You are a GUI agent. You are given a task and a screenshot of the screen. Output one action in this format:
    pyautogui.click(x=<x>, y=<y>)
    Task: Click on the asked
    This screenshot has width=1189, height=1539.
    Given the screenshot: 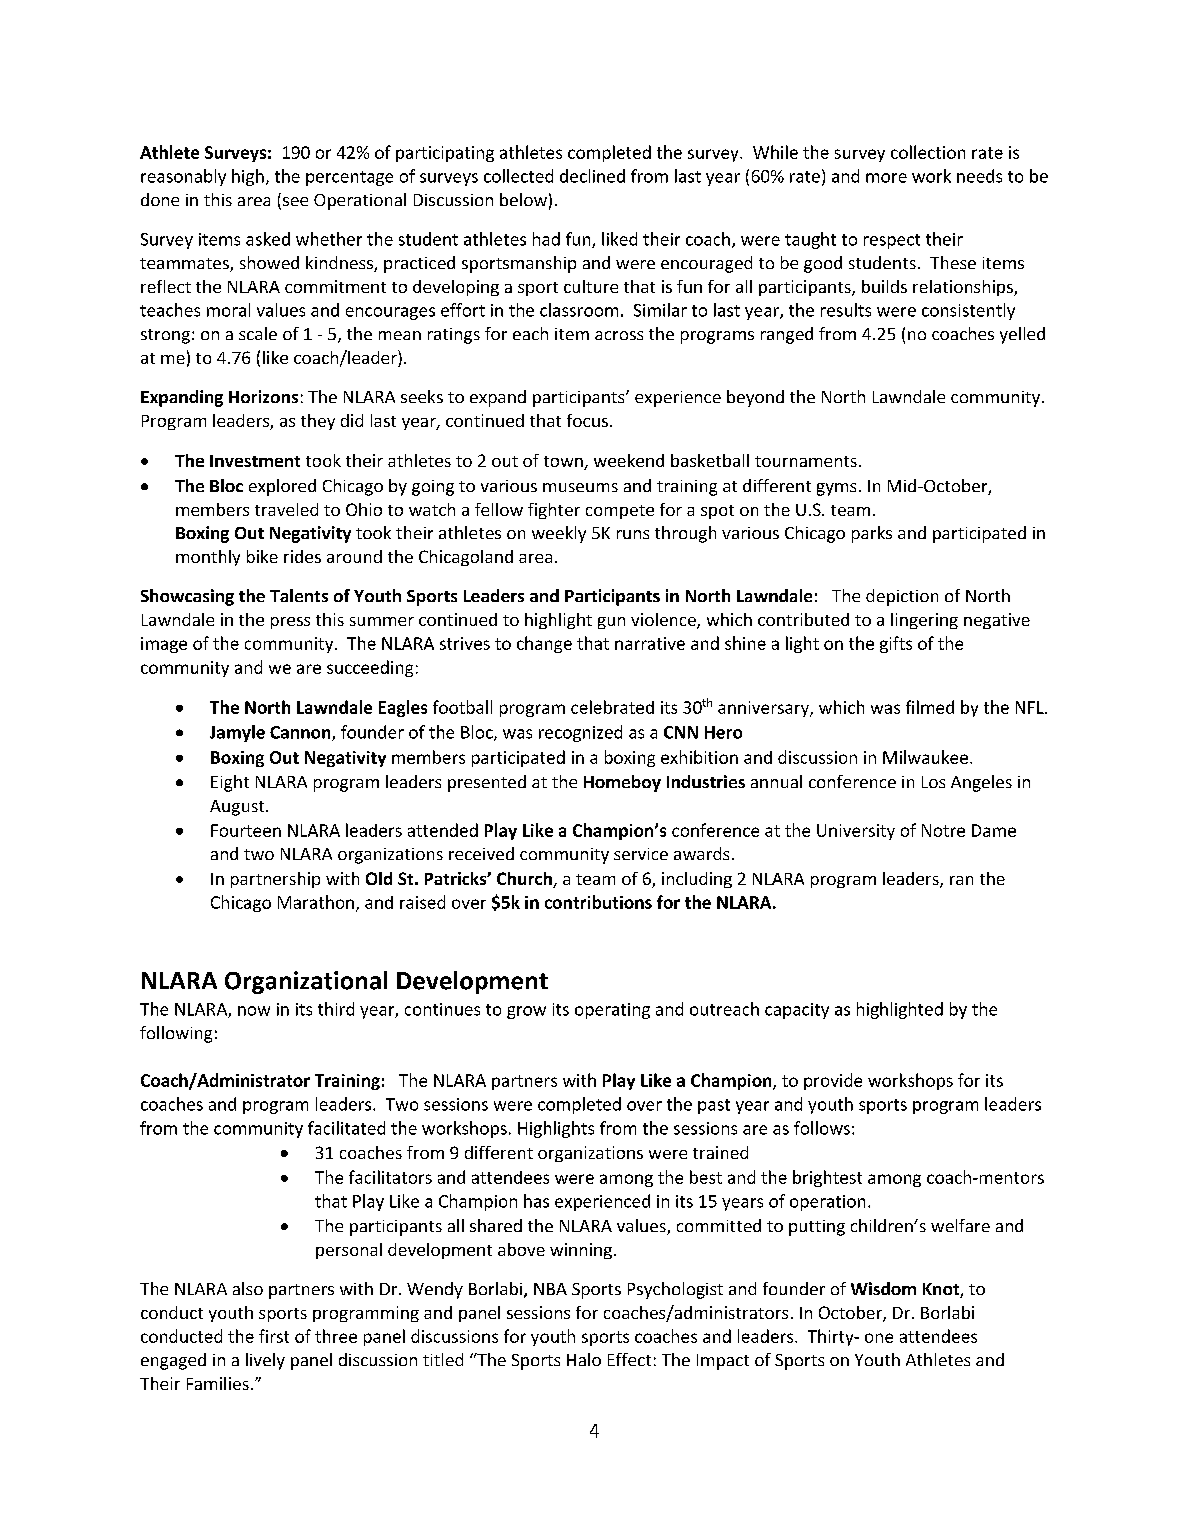 What is the action you would take?
    pyautogui.click(x=268, y=239)
